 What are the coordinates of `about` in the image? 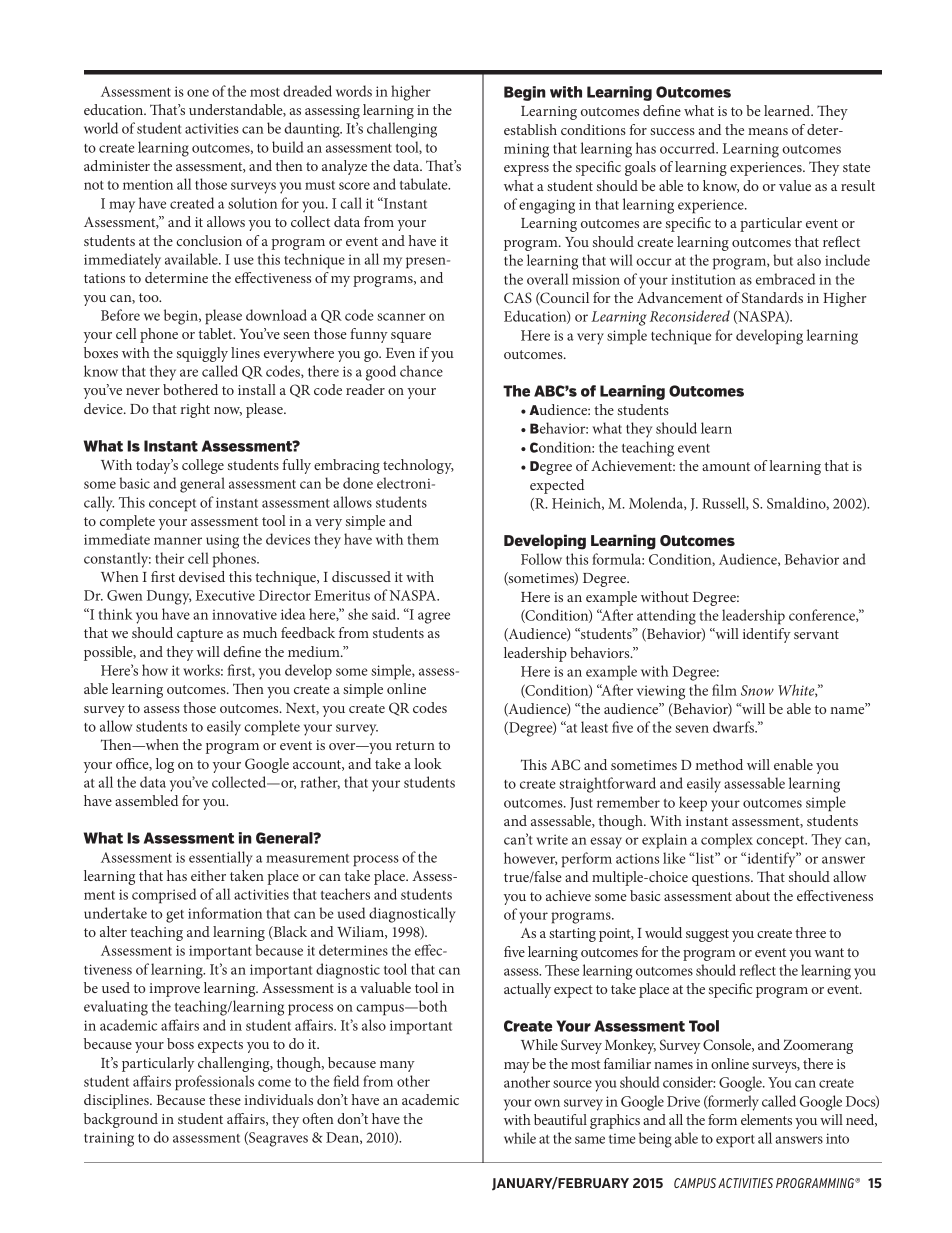 It's located at (753, 895).
